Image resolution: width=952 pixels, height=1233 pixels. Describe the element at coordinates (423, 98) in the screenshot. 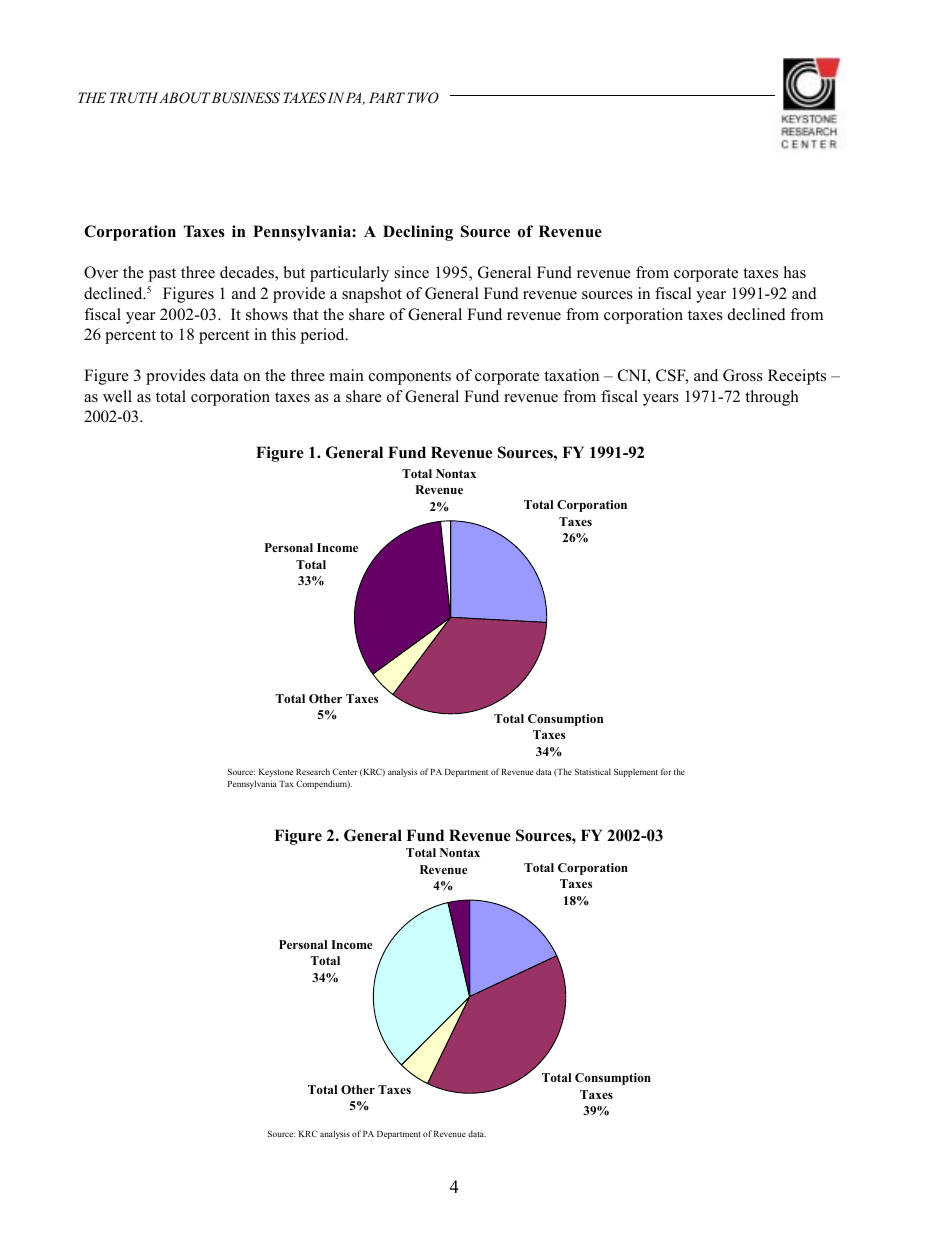

I see `TWO` at that location.
